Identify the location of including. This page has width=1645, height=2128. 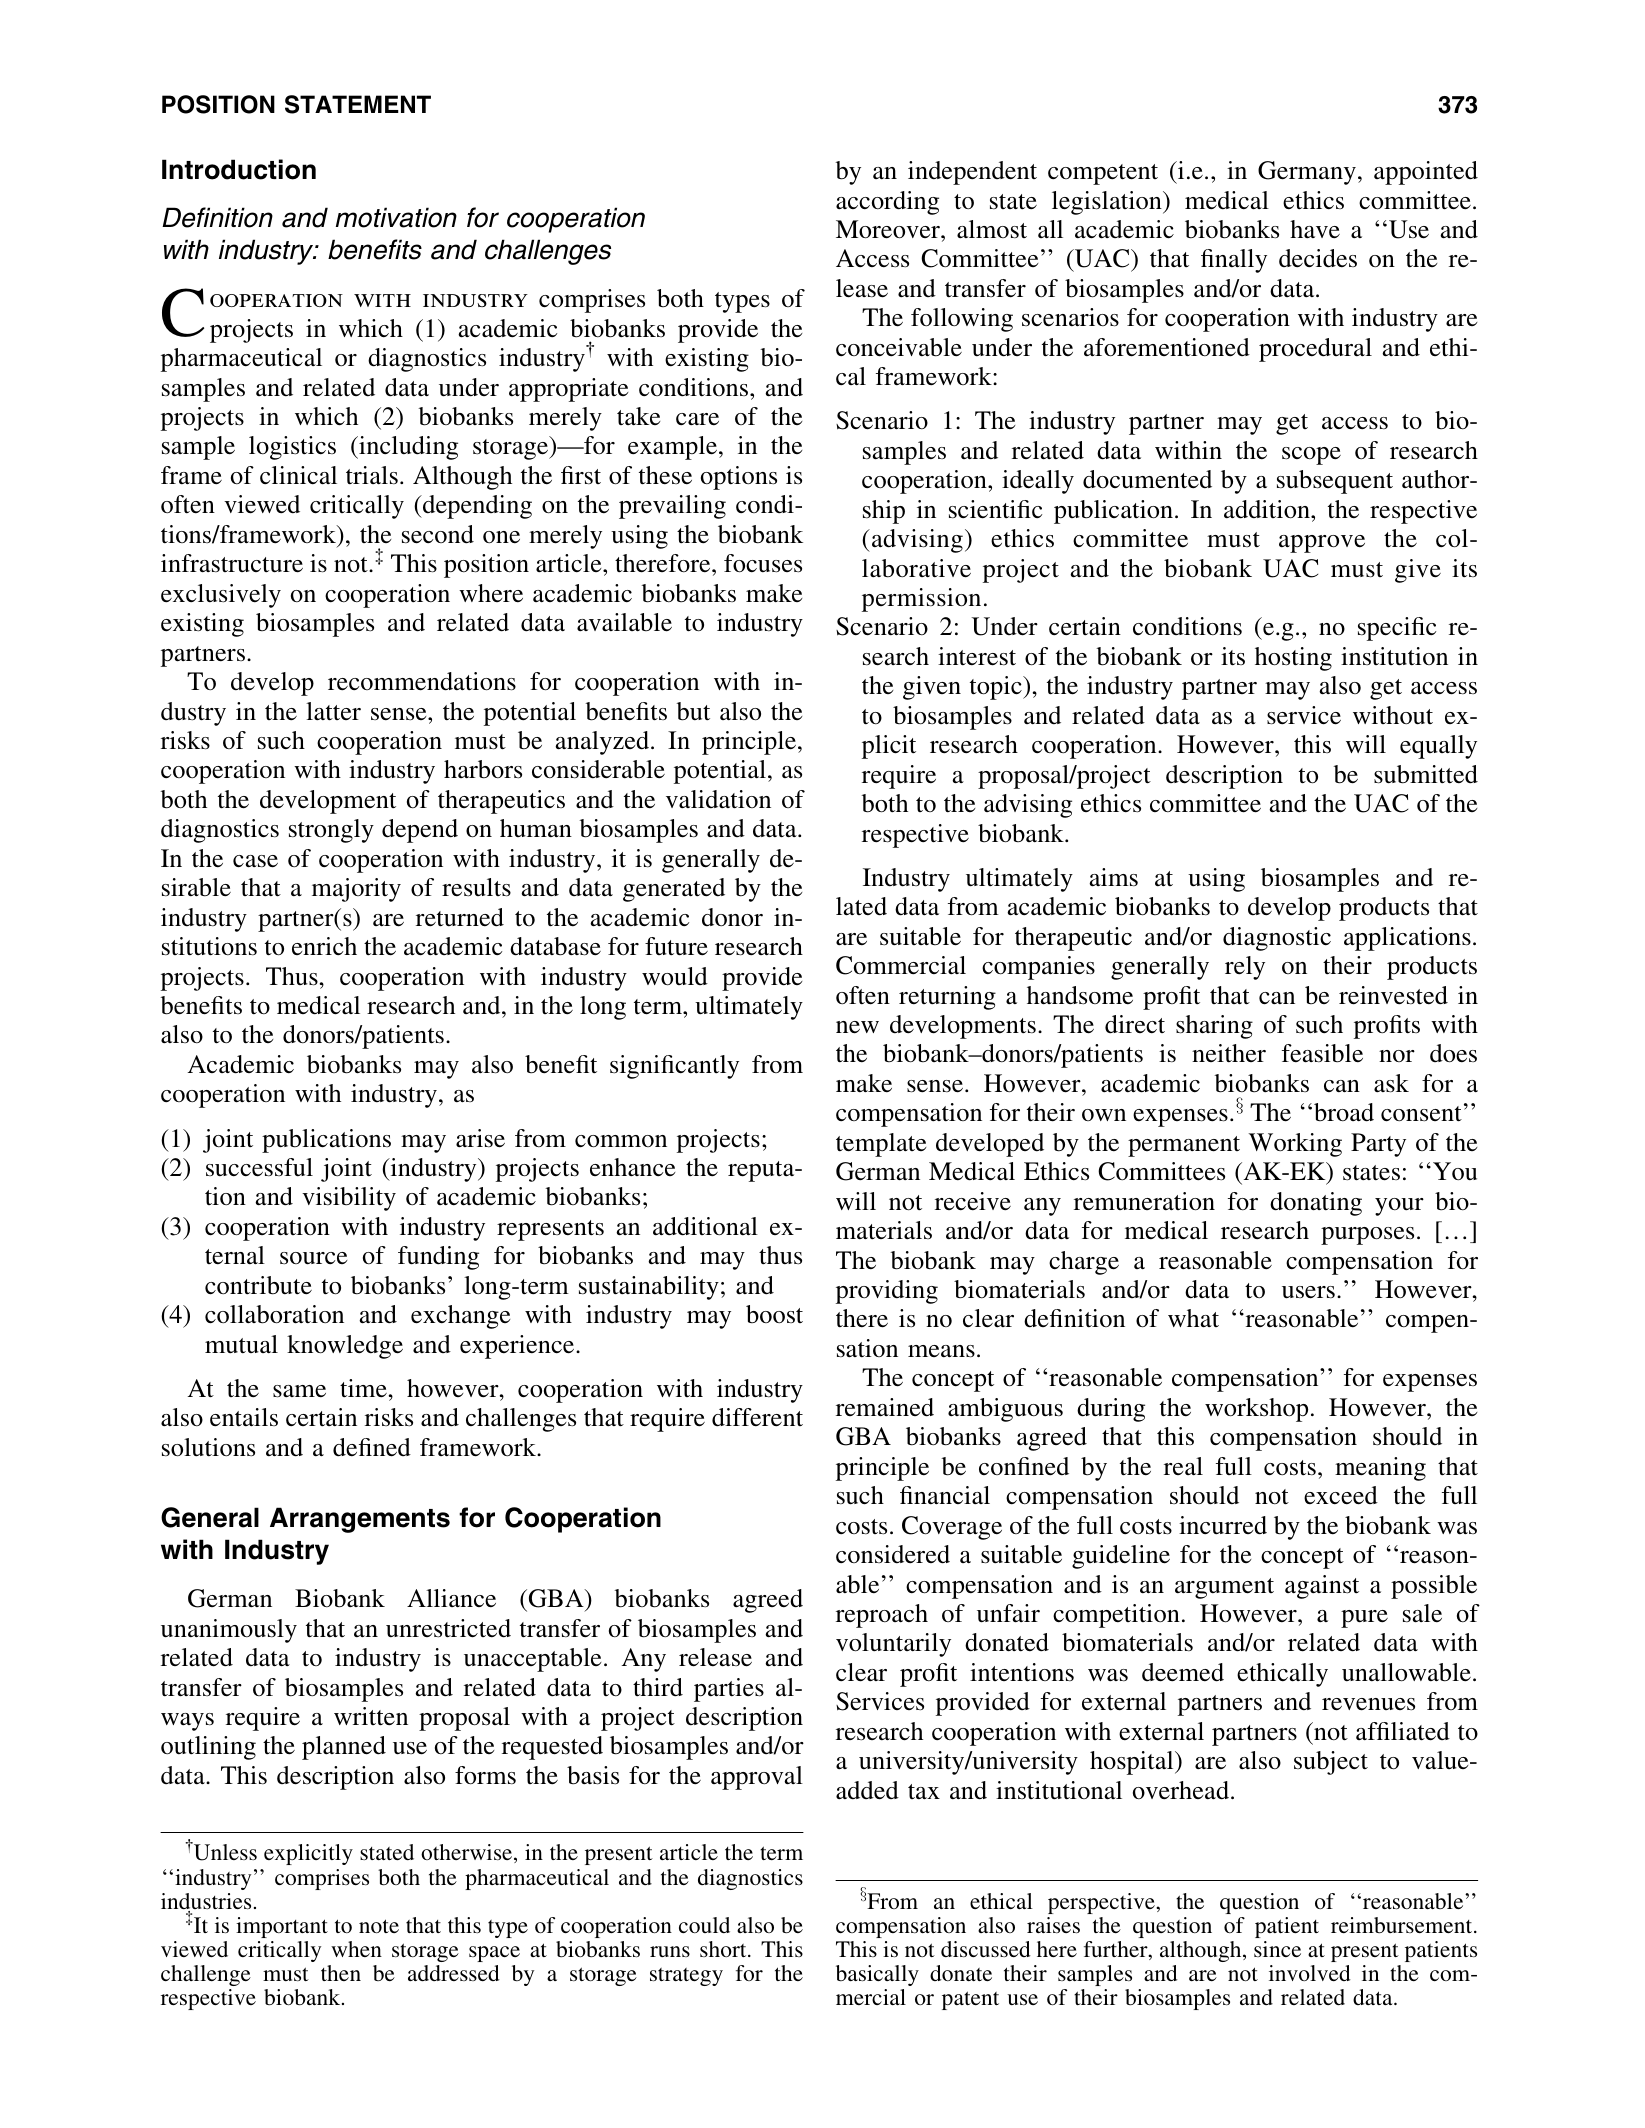
(407, 448).
